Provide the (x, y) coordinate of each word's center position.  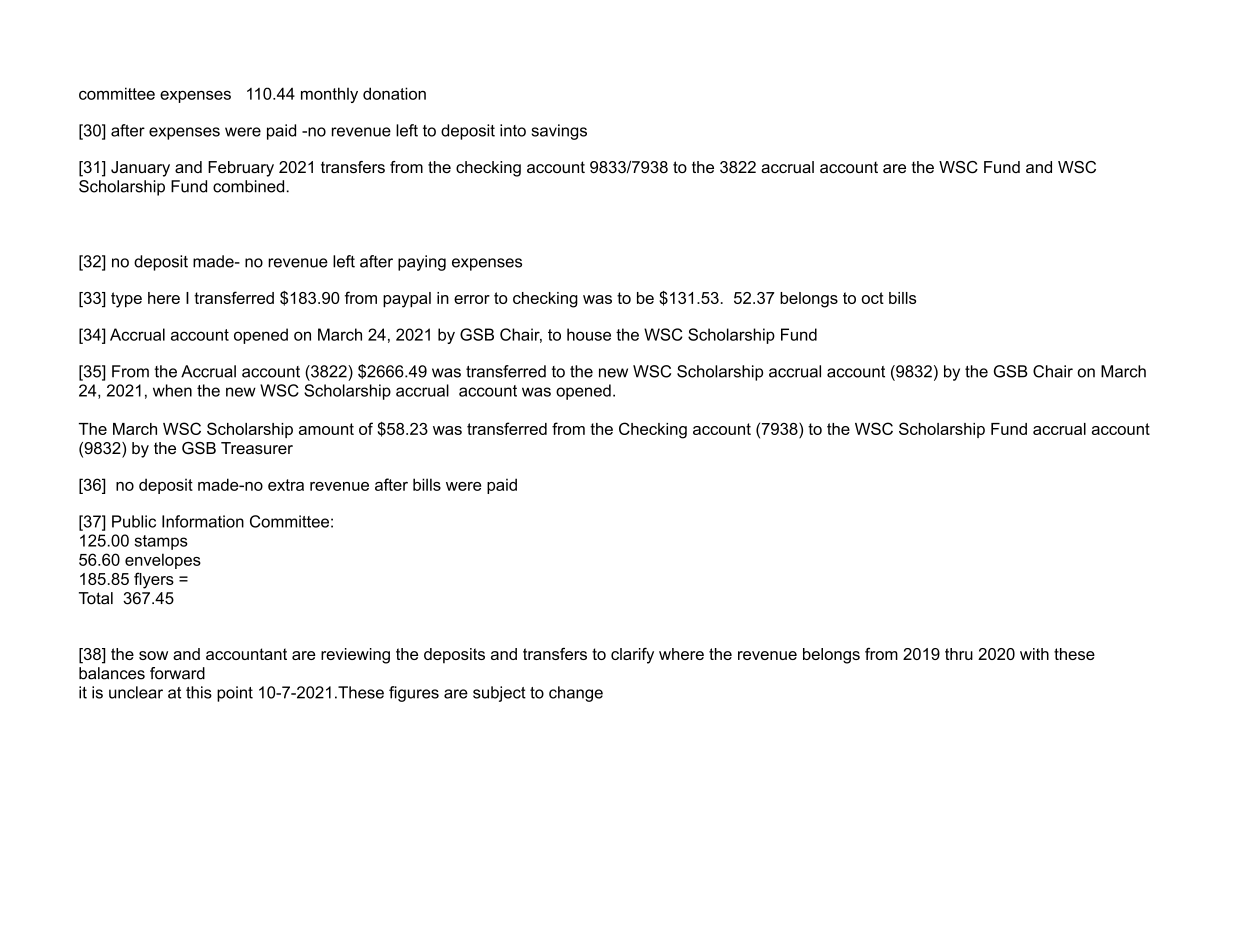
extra (286, 485)
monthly (329, 95)
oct (873, 298)
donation (394, 93)
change (576, 694)
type (126, 300)
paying (422, 263)
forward (177, 673)
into (513, 130)
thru (959, 654)
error (472, 299)
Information (203, 521)
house (589, 334)
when (172, 390)
